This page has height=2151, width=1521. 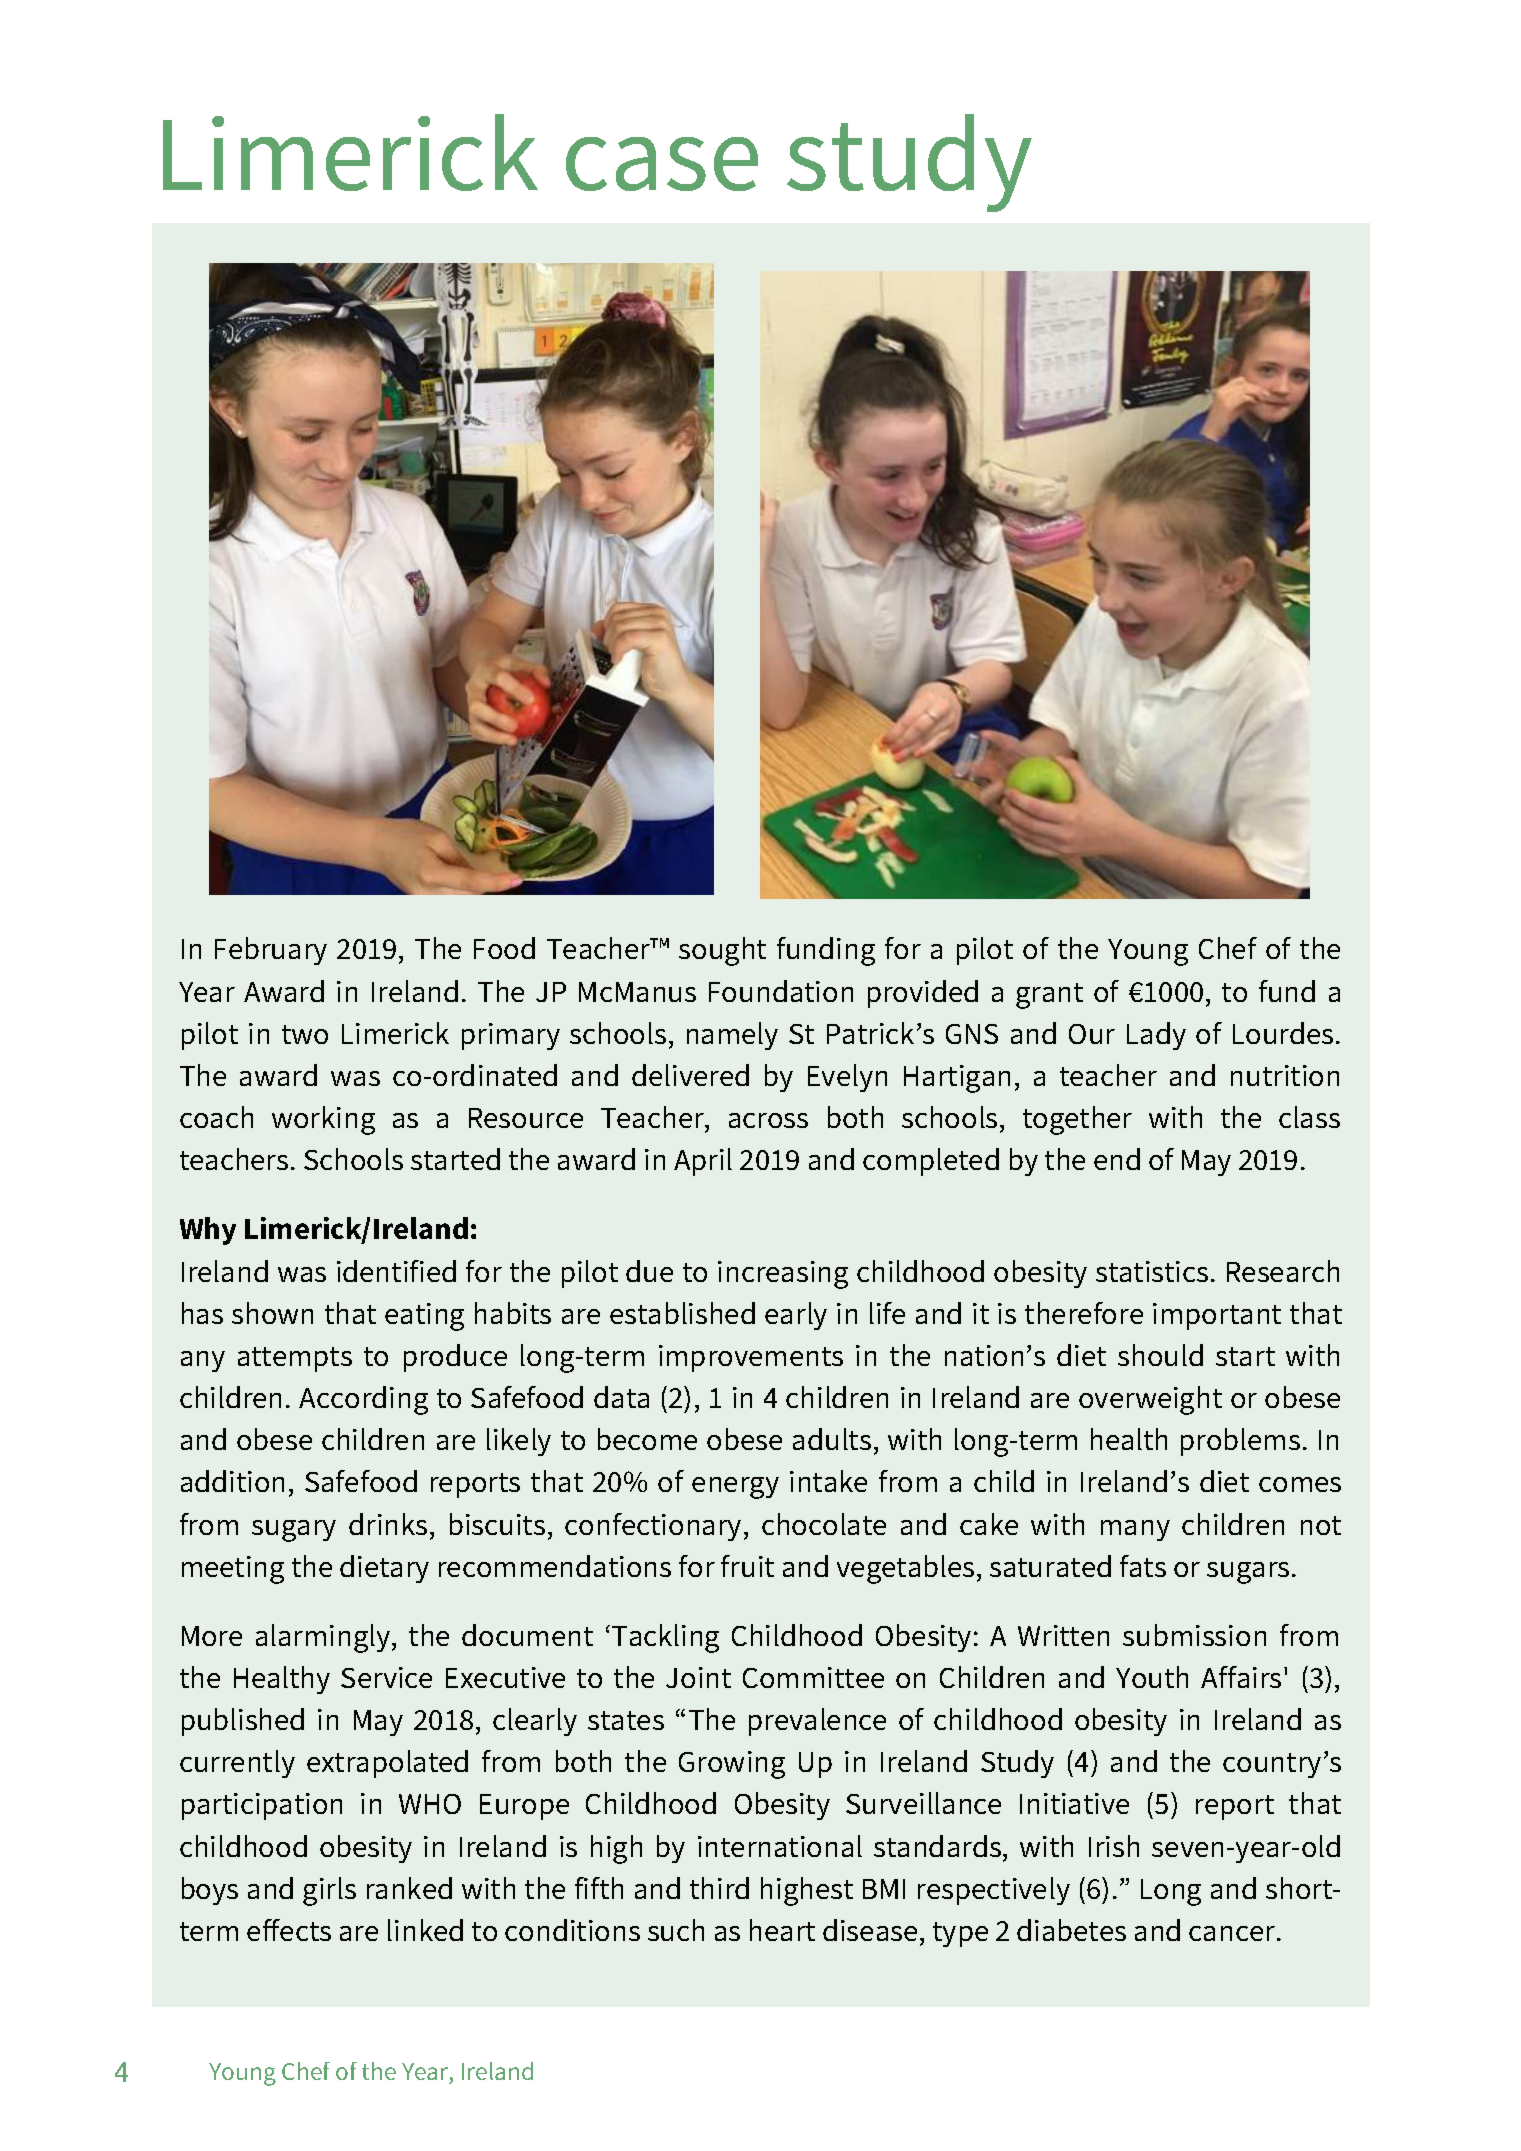 What do you see at coordinates (363, 1400) in the page?
I see `According` at bounding box center [363, 1400].
